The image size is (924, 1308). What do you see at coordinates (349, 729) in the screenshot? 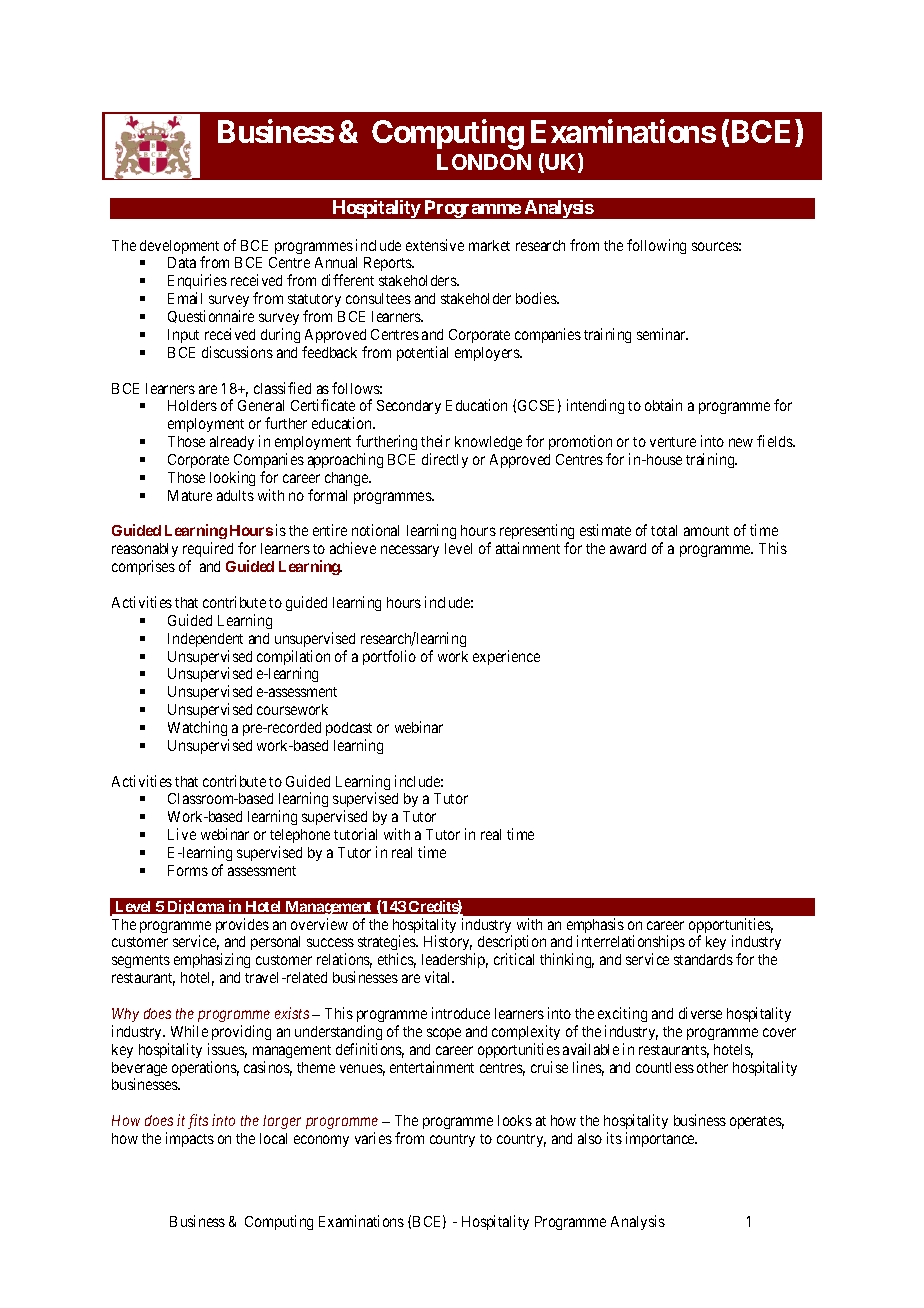
I see `podcast` at bounding box center [349, 729].
